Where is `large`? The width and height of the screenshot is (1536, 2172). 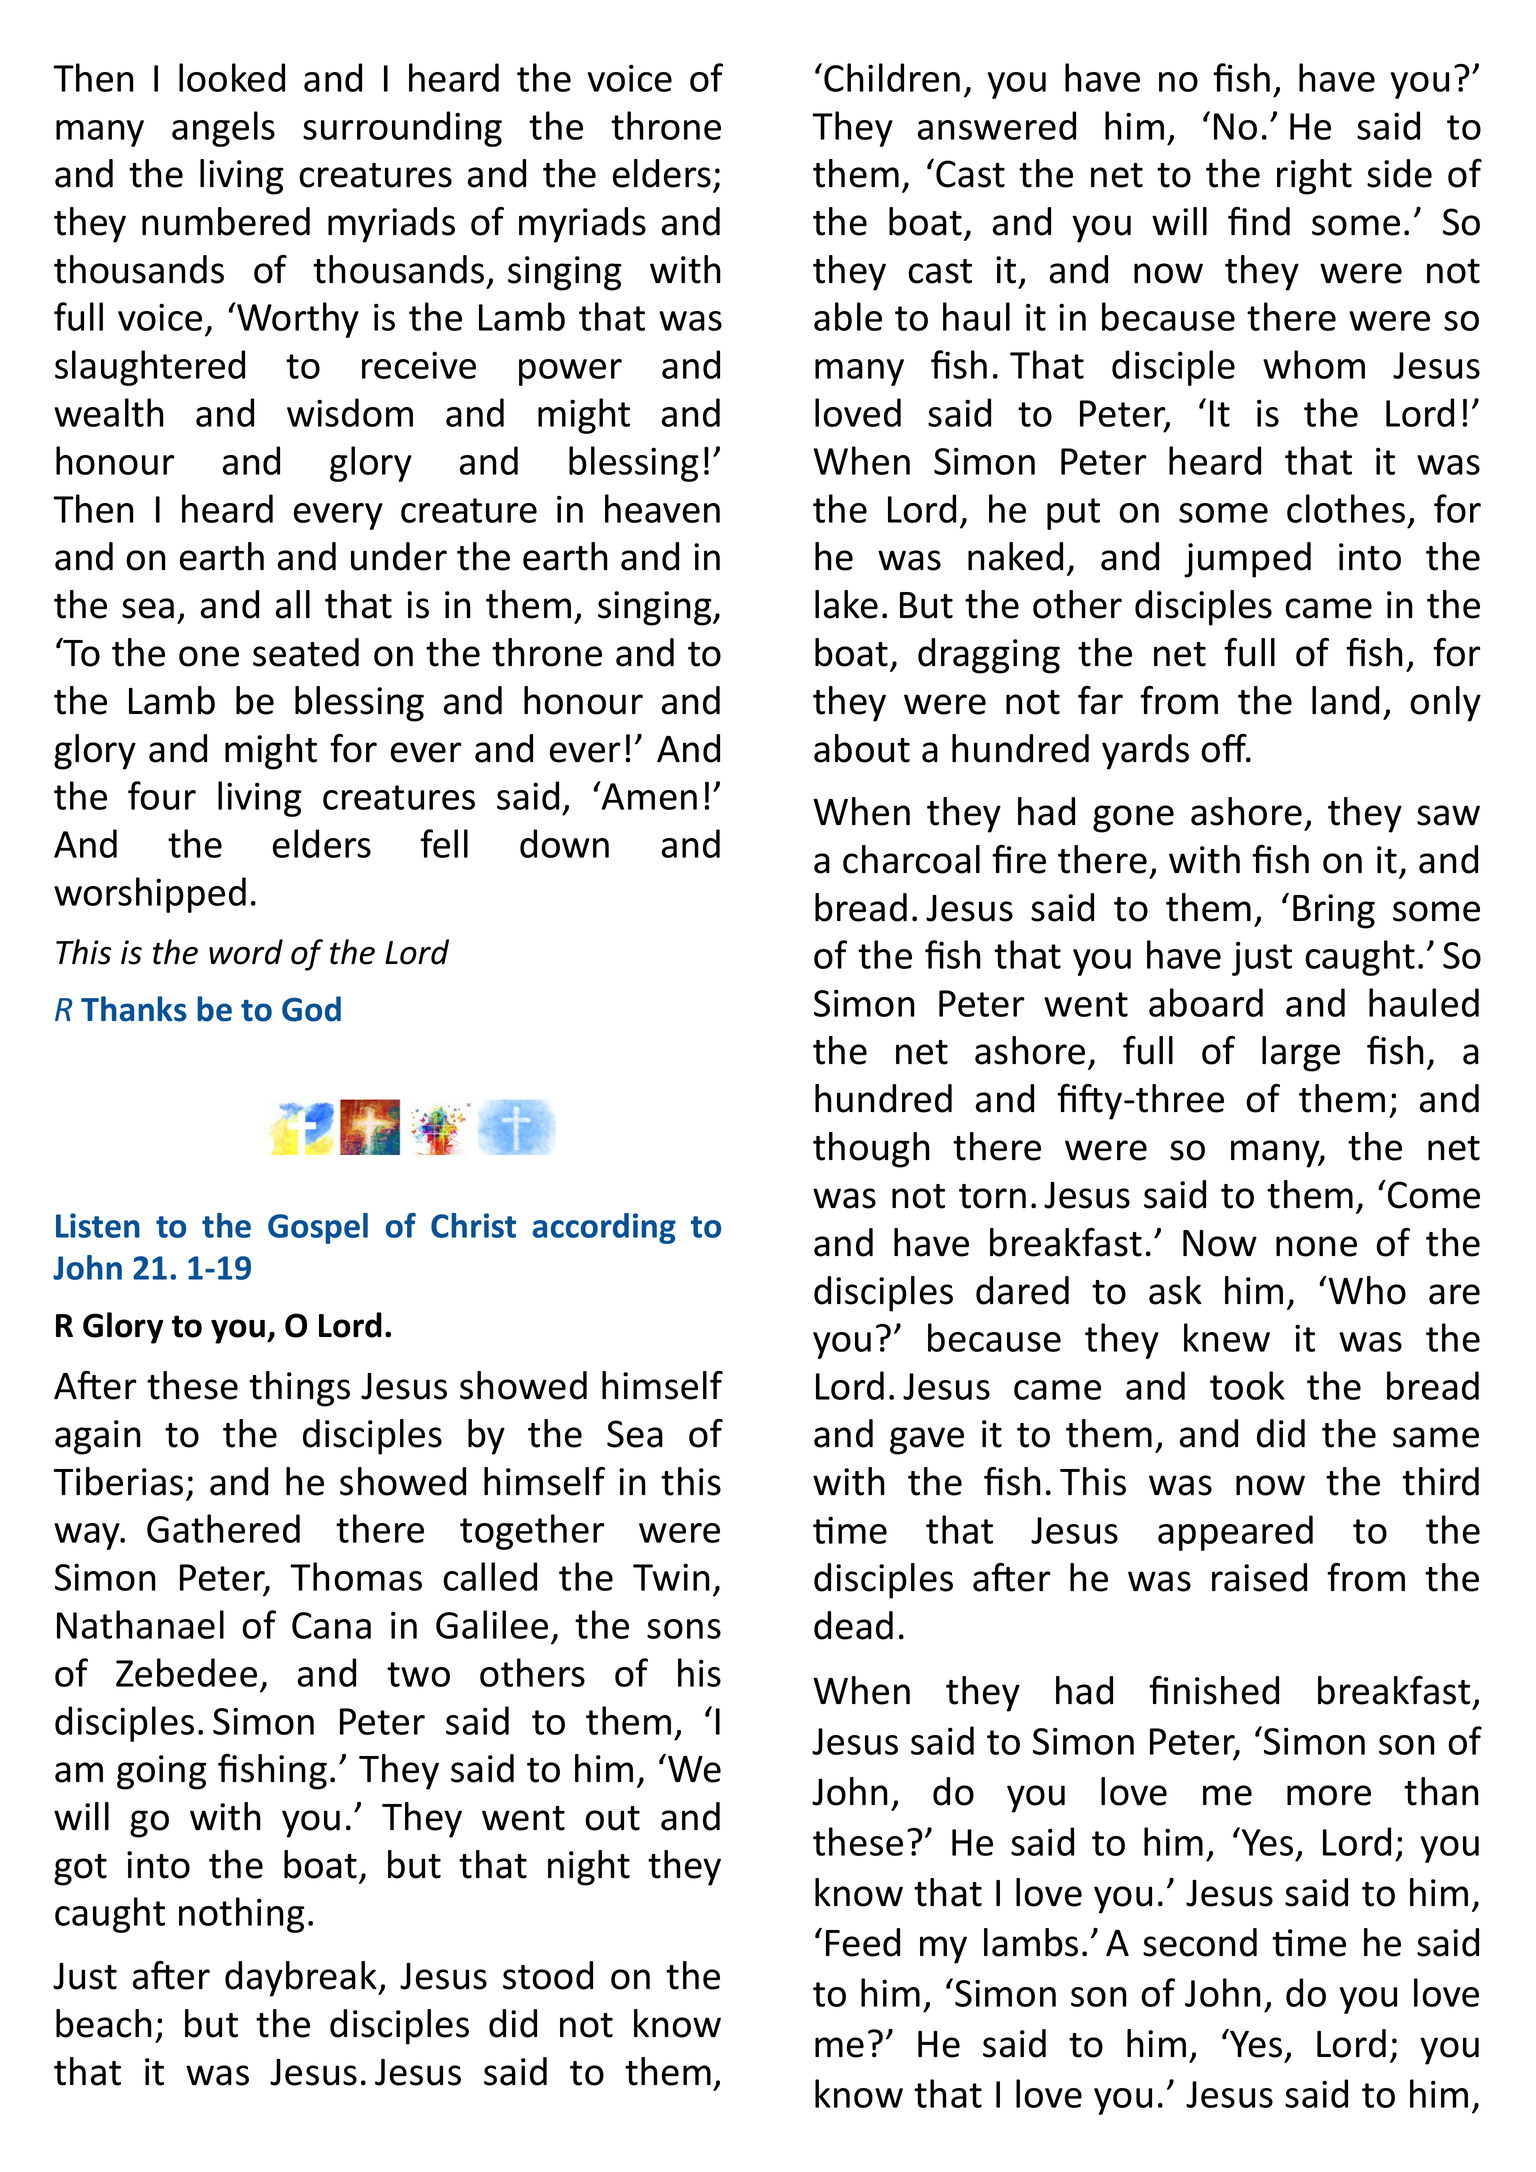
large is located at coordinates (1301, 1054).
